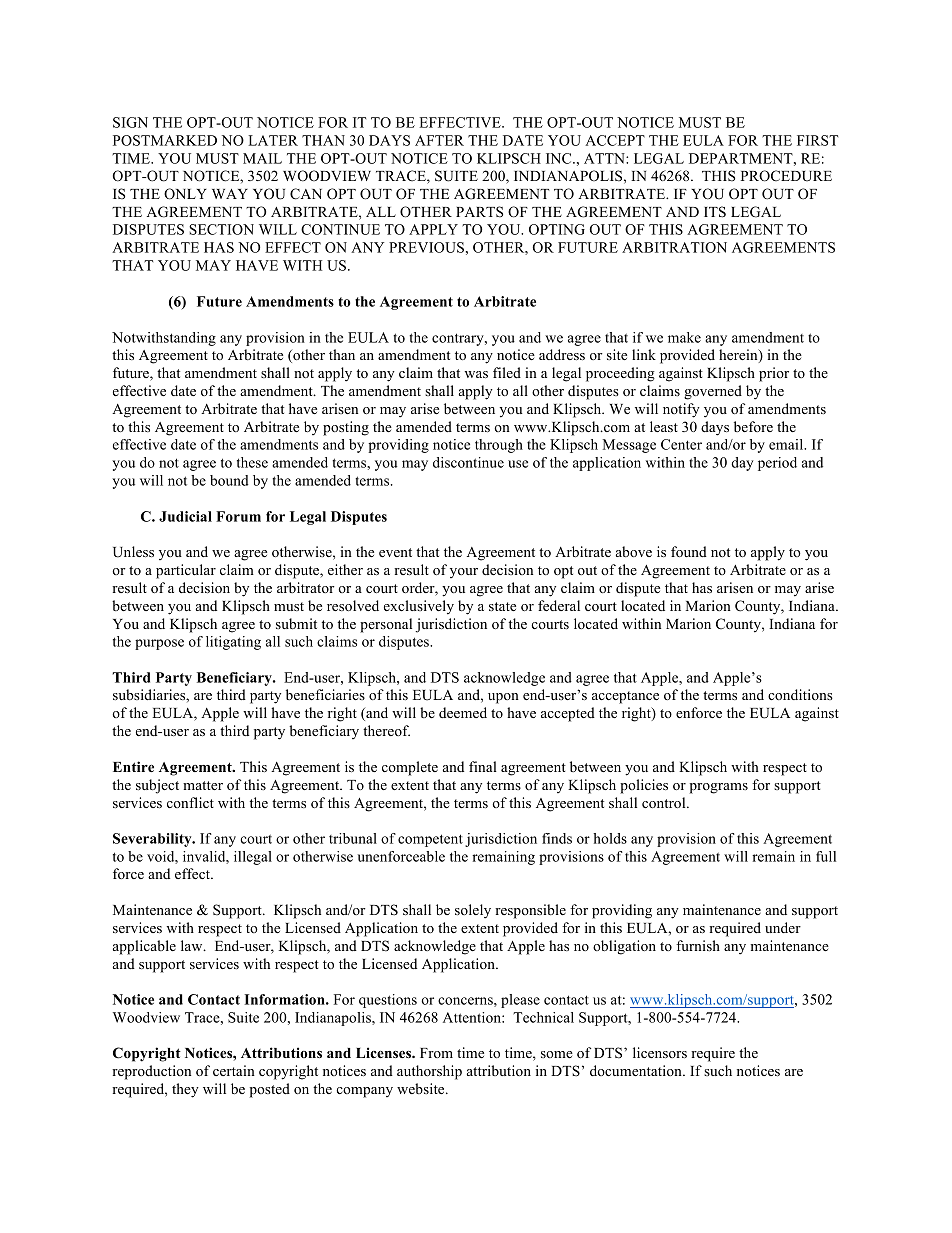 The width and height of the document is (952, 1233). What do you see at coordinates (786, 176) in the document?
I see `PROCEDURE` at bounding box center [786, 176].
